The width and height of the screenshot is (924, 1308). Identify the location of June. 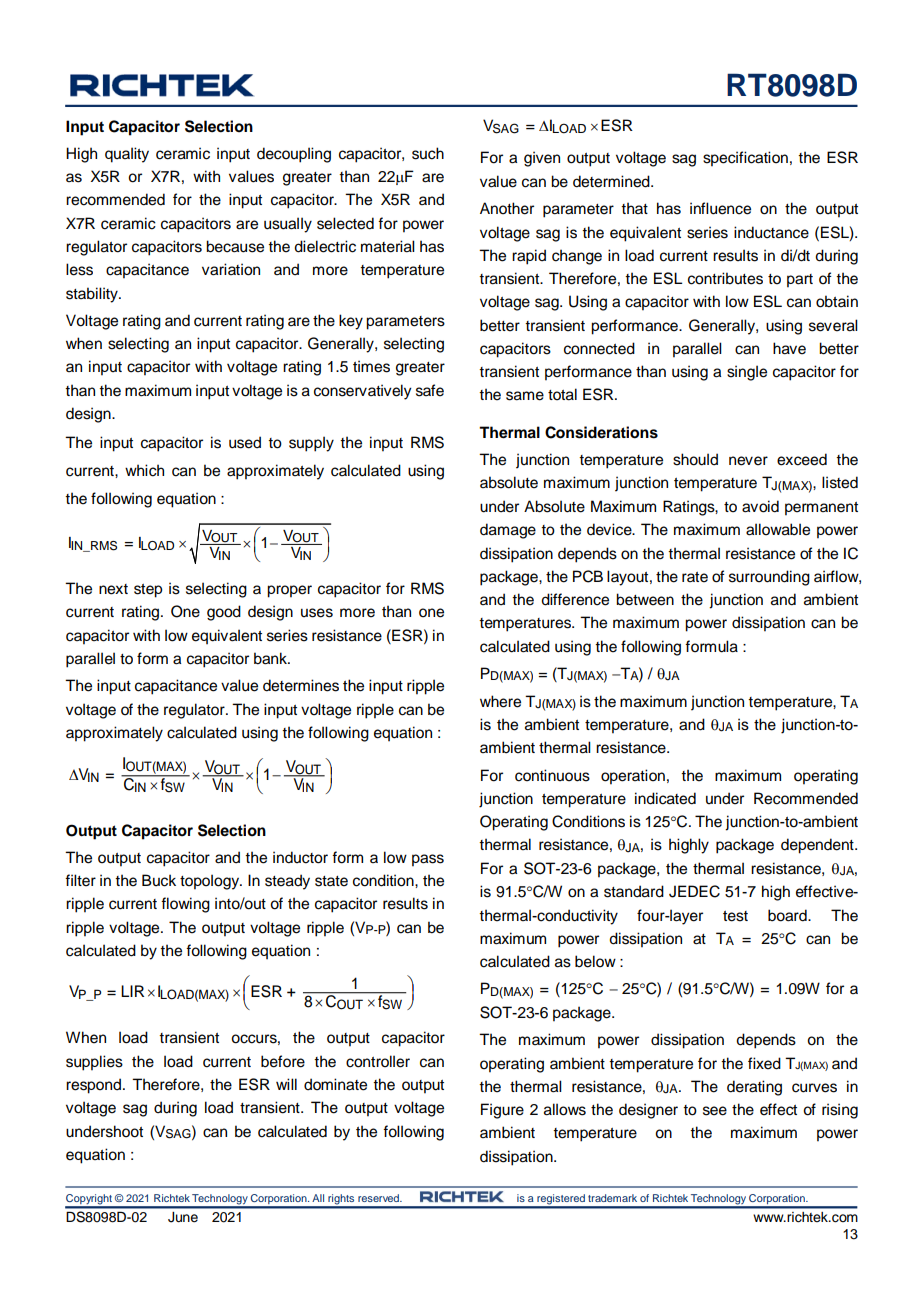
(183, 1217).
